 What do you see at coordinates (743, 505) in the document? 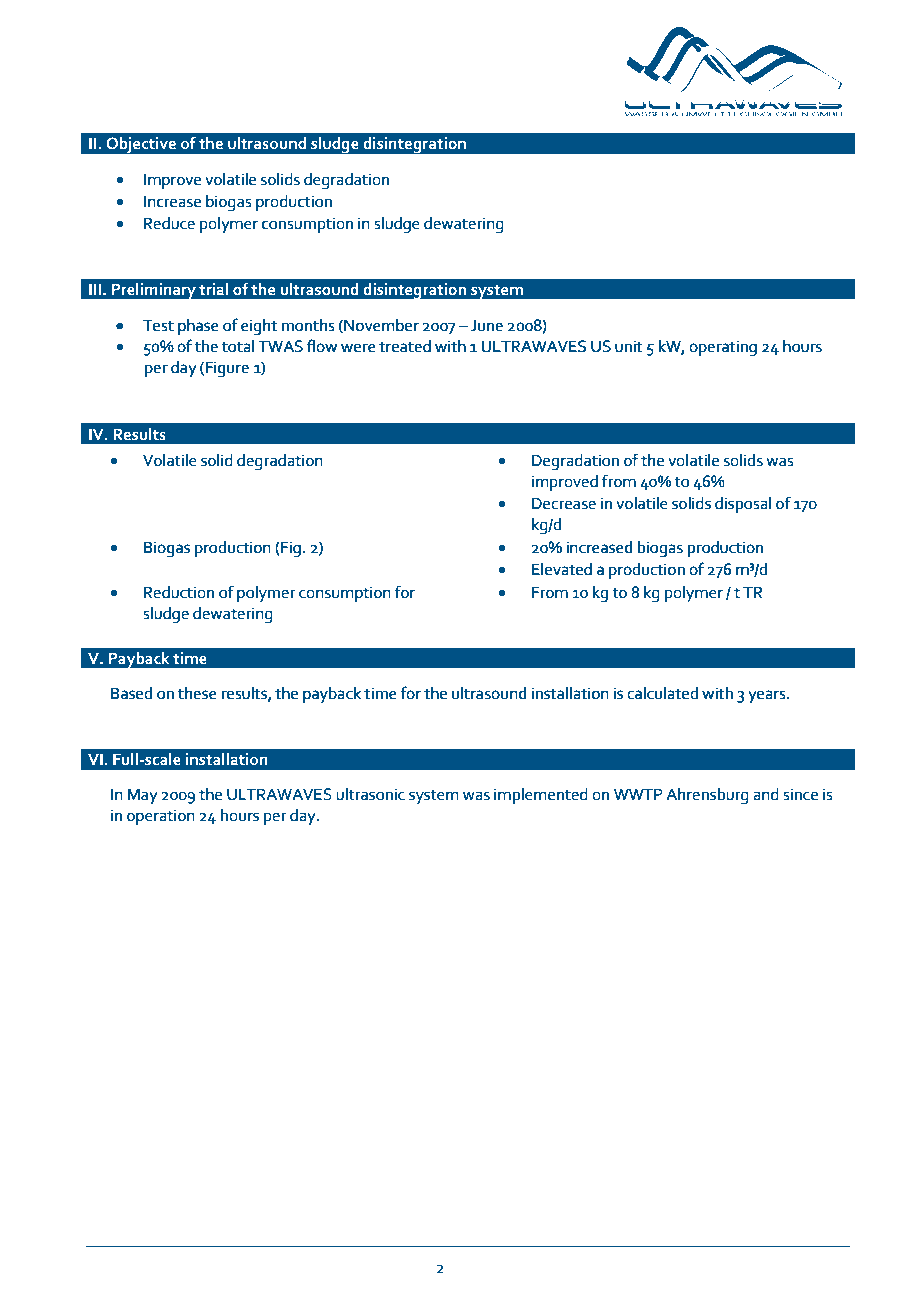
I see `disposal` at bounding box center [743, 505].
